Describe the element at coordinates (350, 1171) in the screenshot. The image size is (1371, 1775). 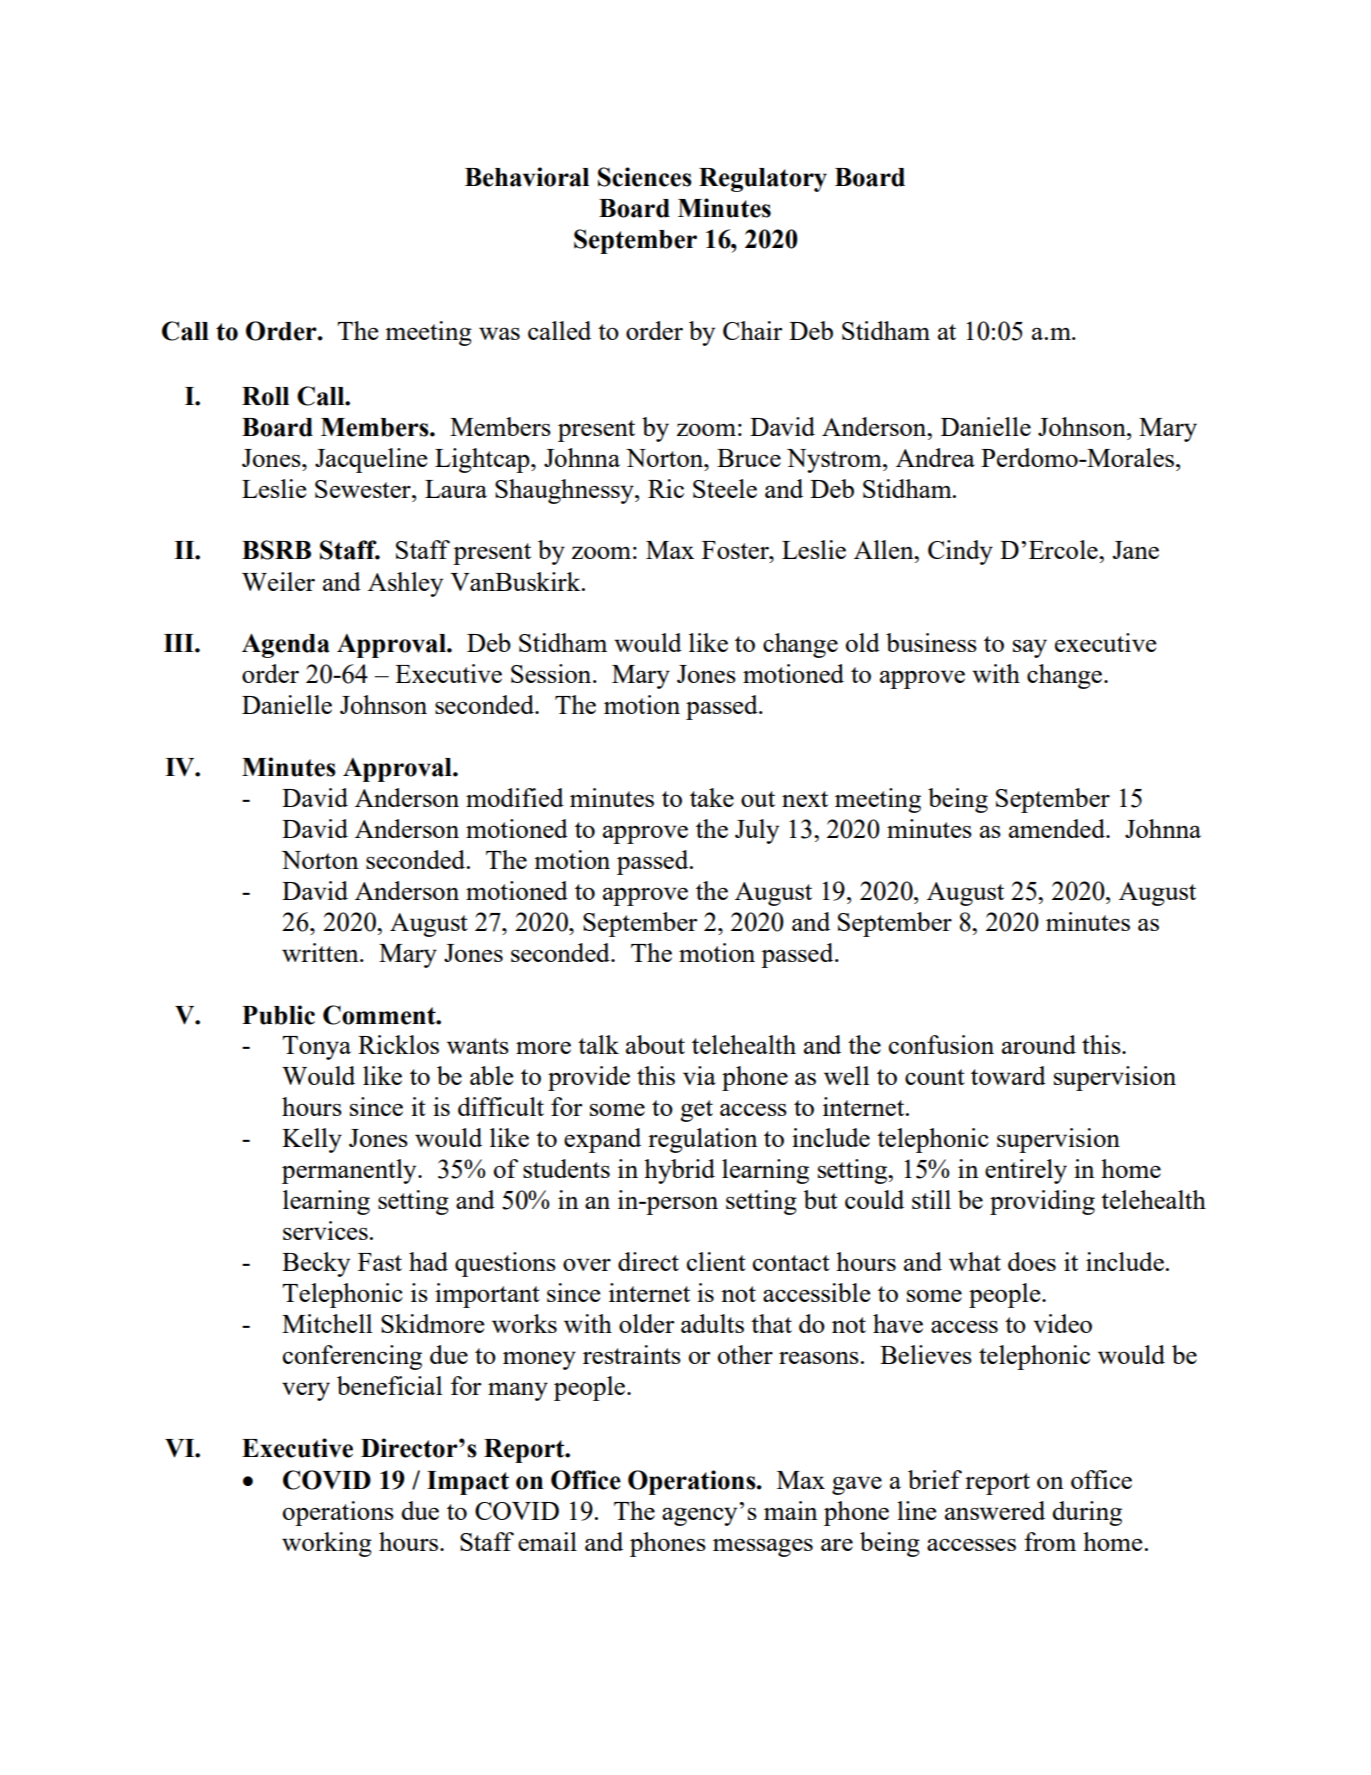
I see `permanently` at that location.
